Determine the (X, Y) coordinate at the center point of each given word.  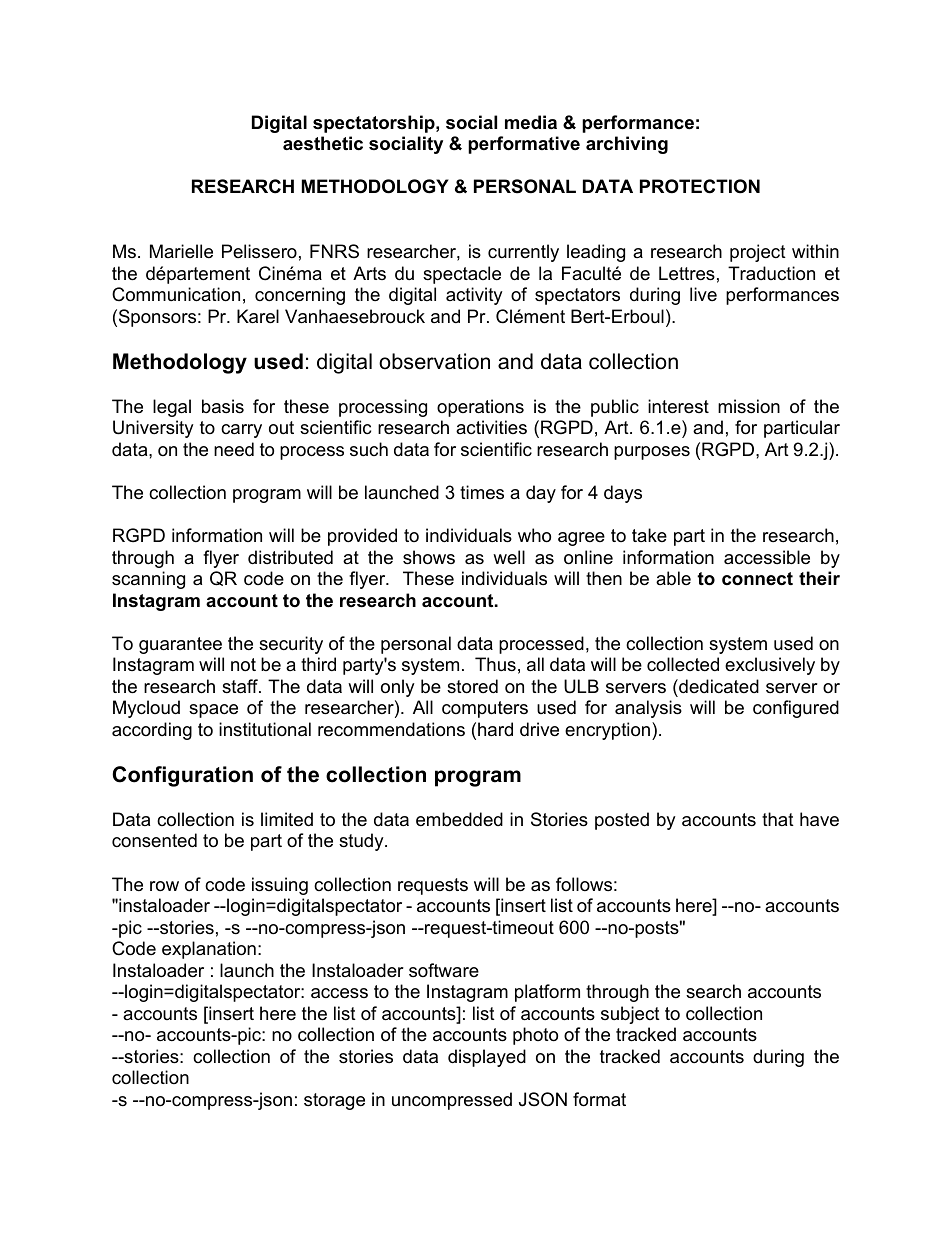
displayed (487, 1058)
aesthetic (323, 143)
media (531, 122)
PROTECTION (700, 186)
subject (630, 1015)
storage (334, 1101)
